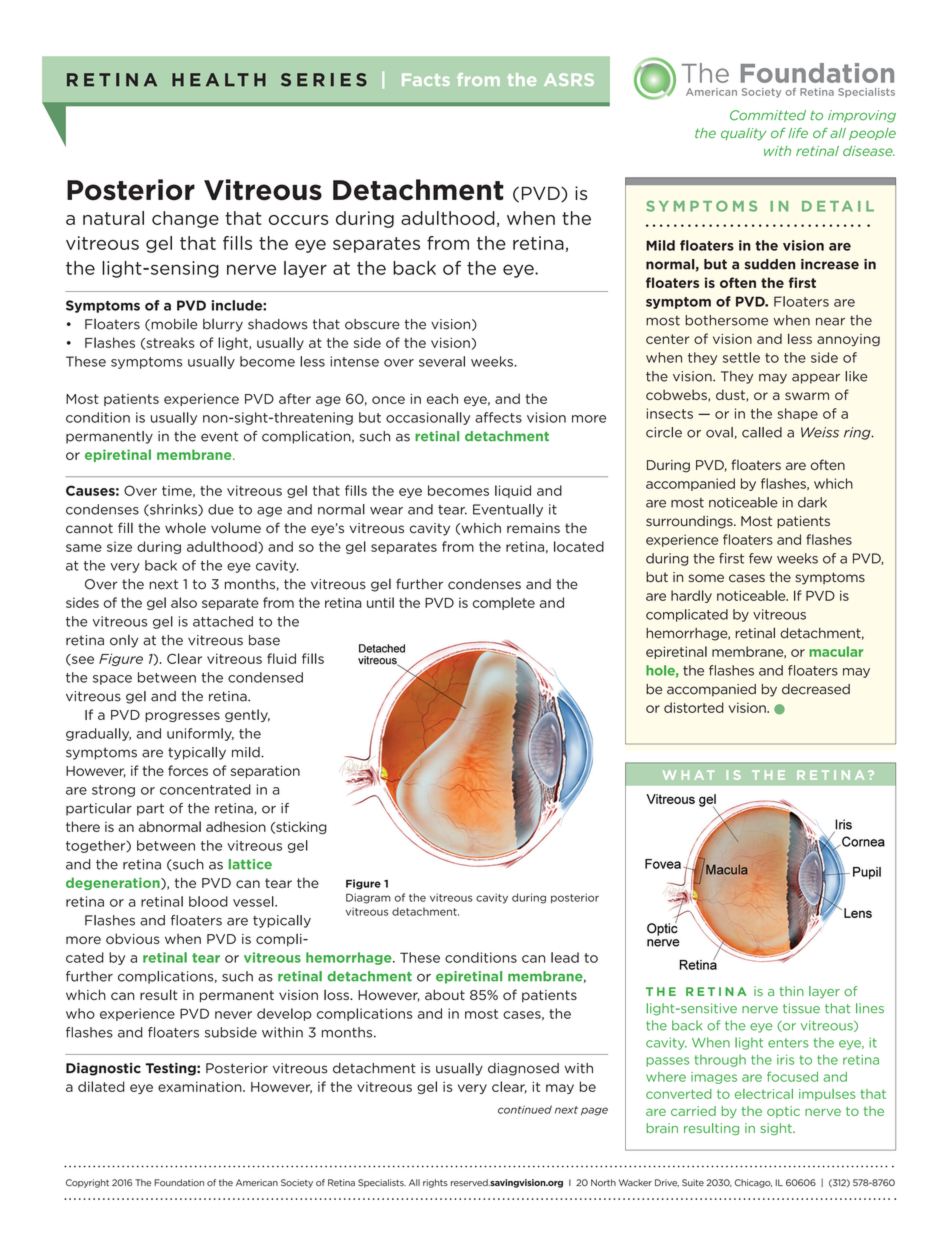 This document has height=1233, width=952. What do you see at coordinates (201, 1086) in the document?
I see `examination` at bounding box center [201, 1086].
